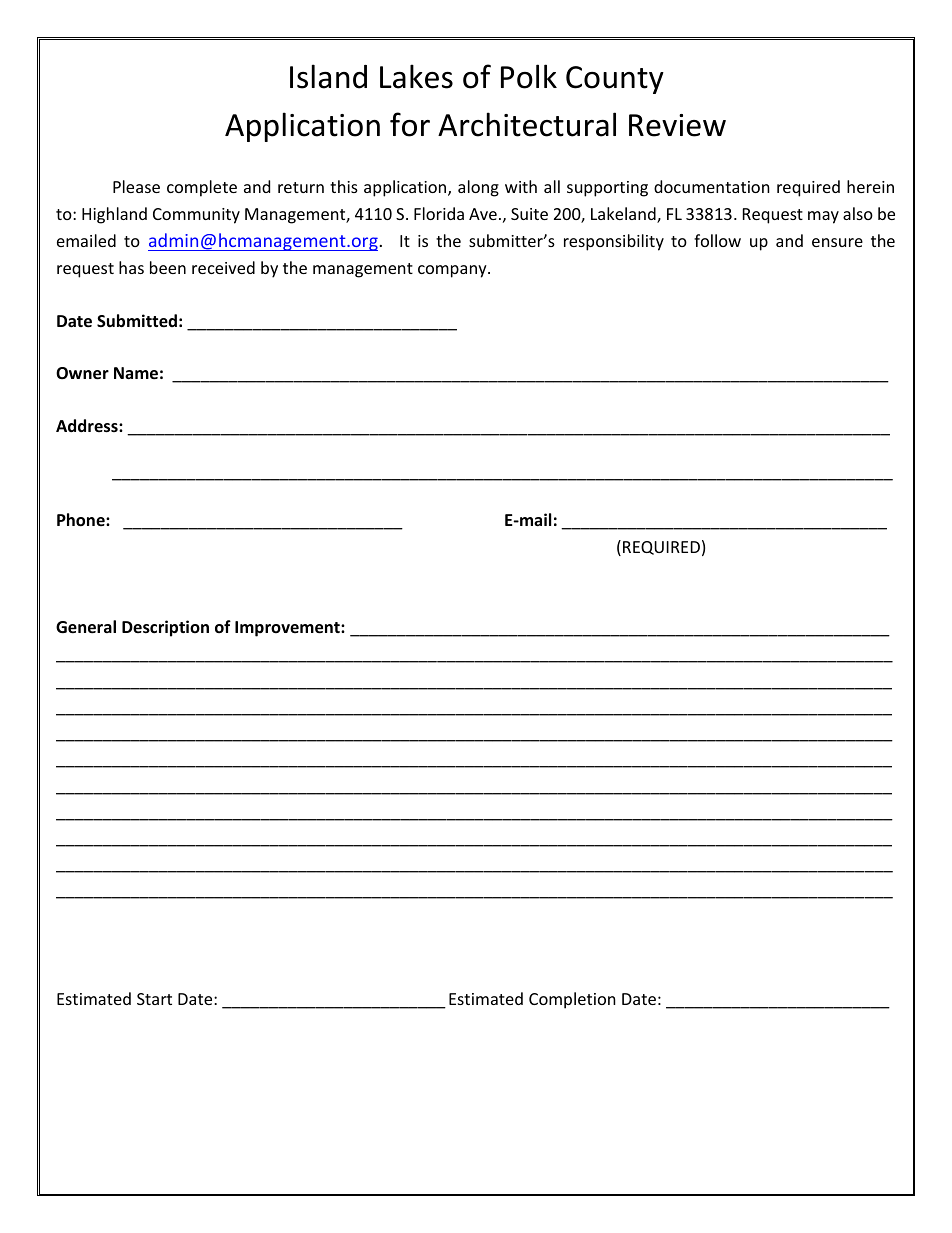 The image size is (952, 1233). What do you see at coordinates (136, 186) in the screenshot?
I see `Please` at bounding box center [136, 186].
